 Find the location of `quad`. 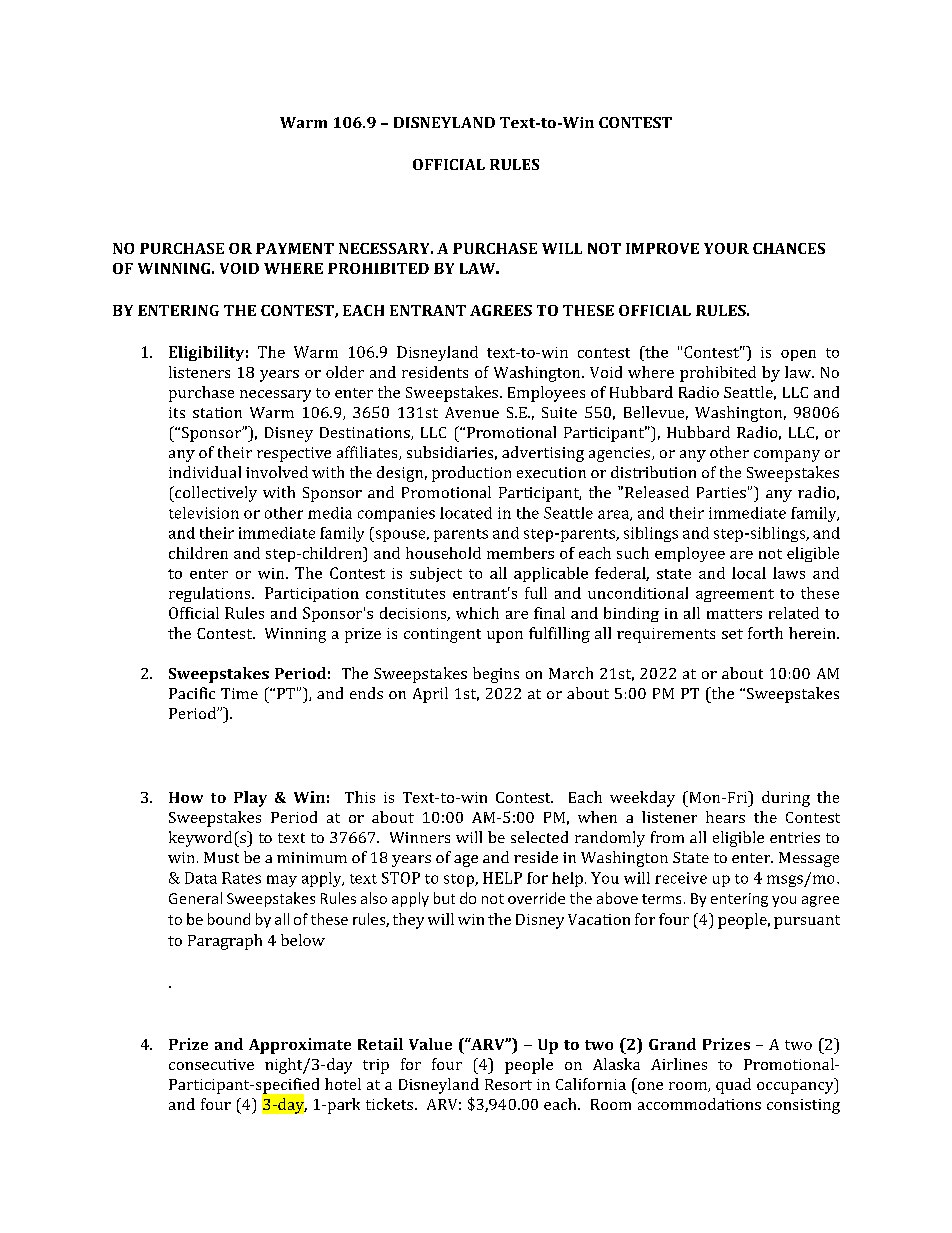

quad is located at coordinates (733, 1086).
